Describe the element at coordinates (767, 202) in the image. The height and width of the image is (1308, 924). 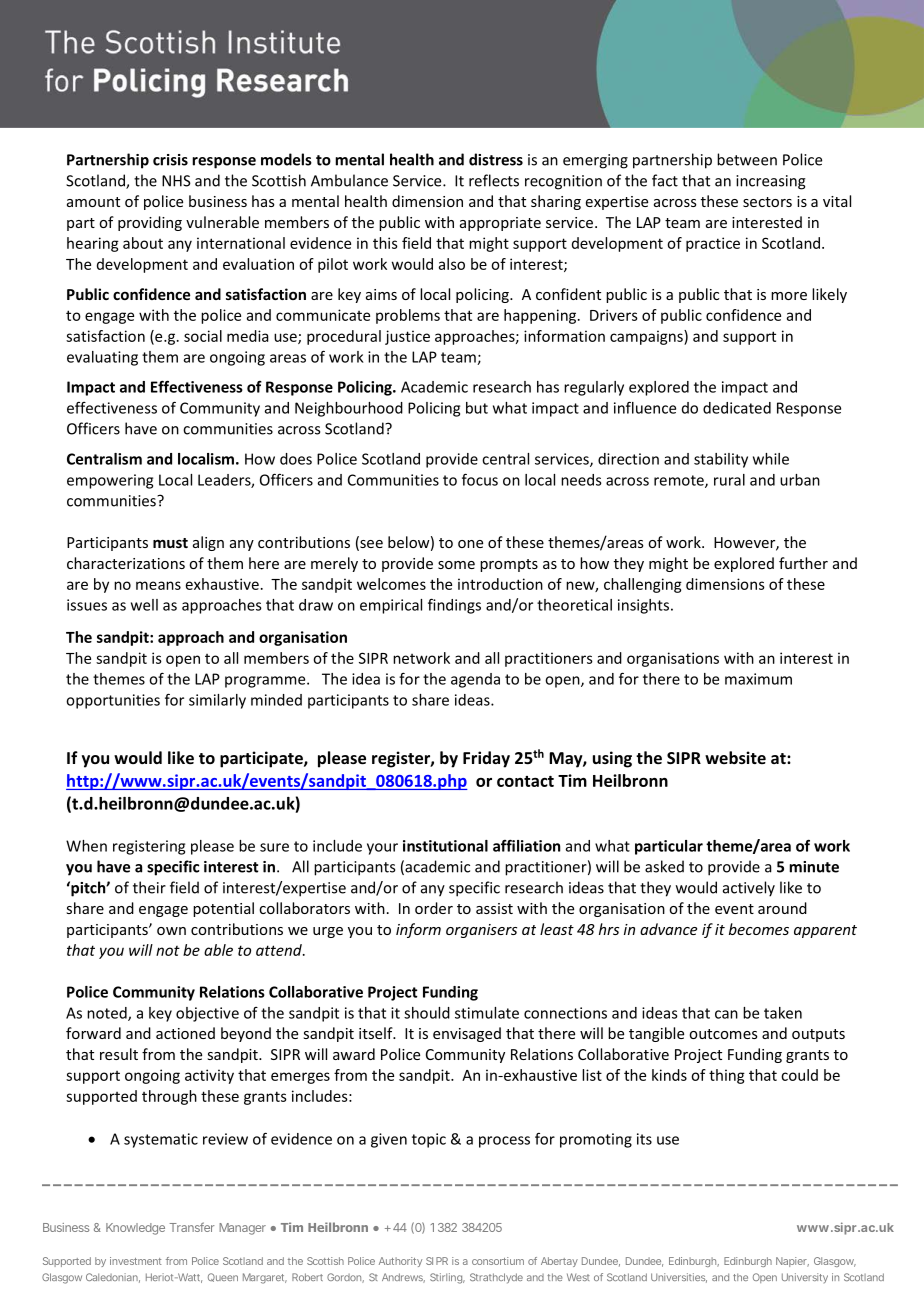
I see `sectors` at that location.
